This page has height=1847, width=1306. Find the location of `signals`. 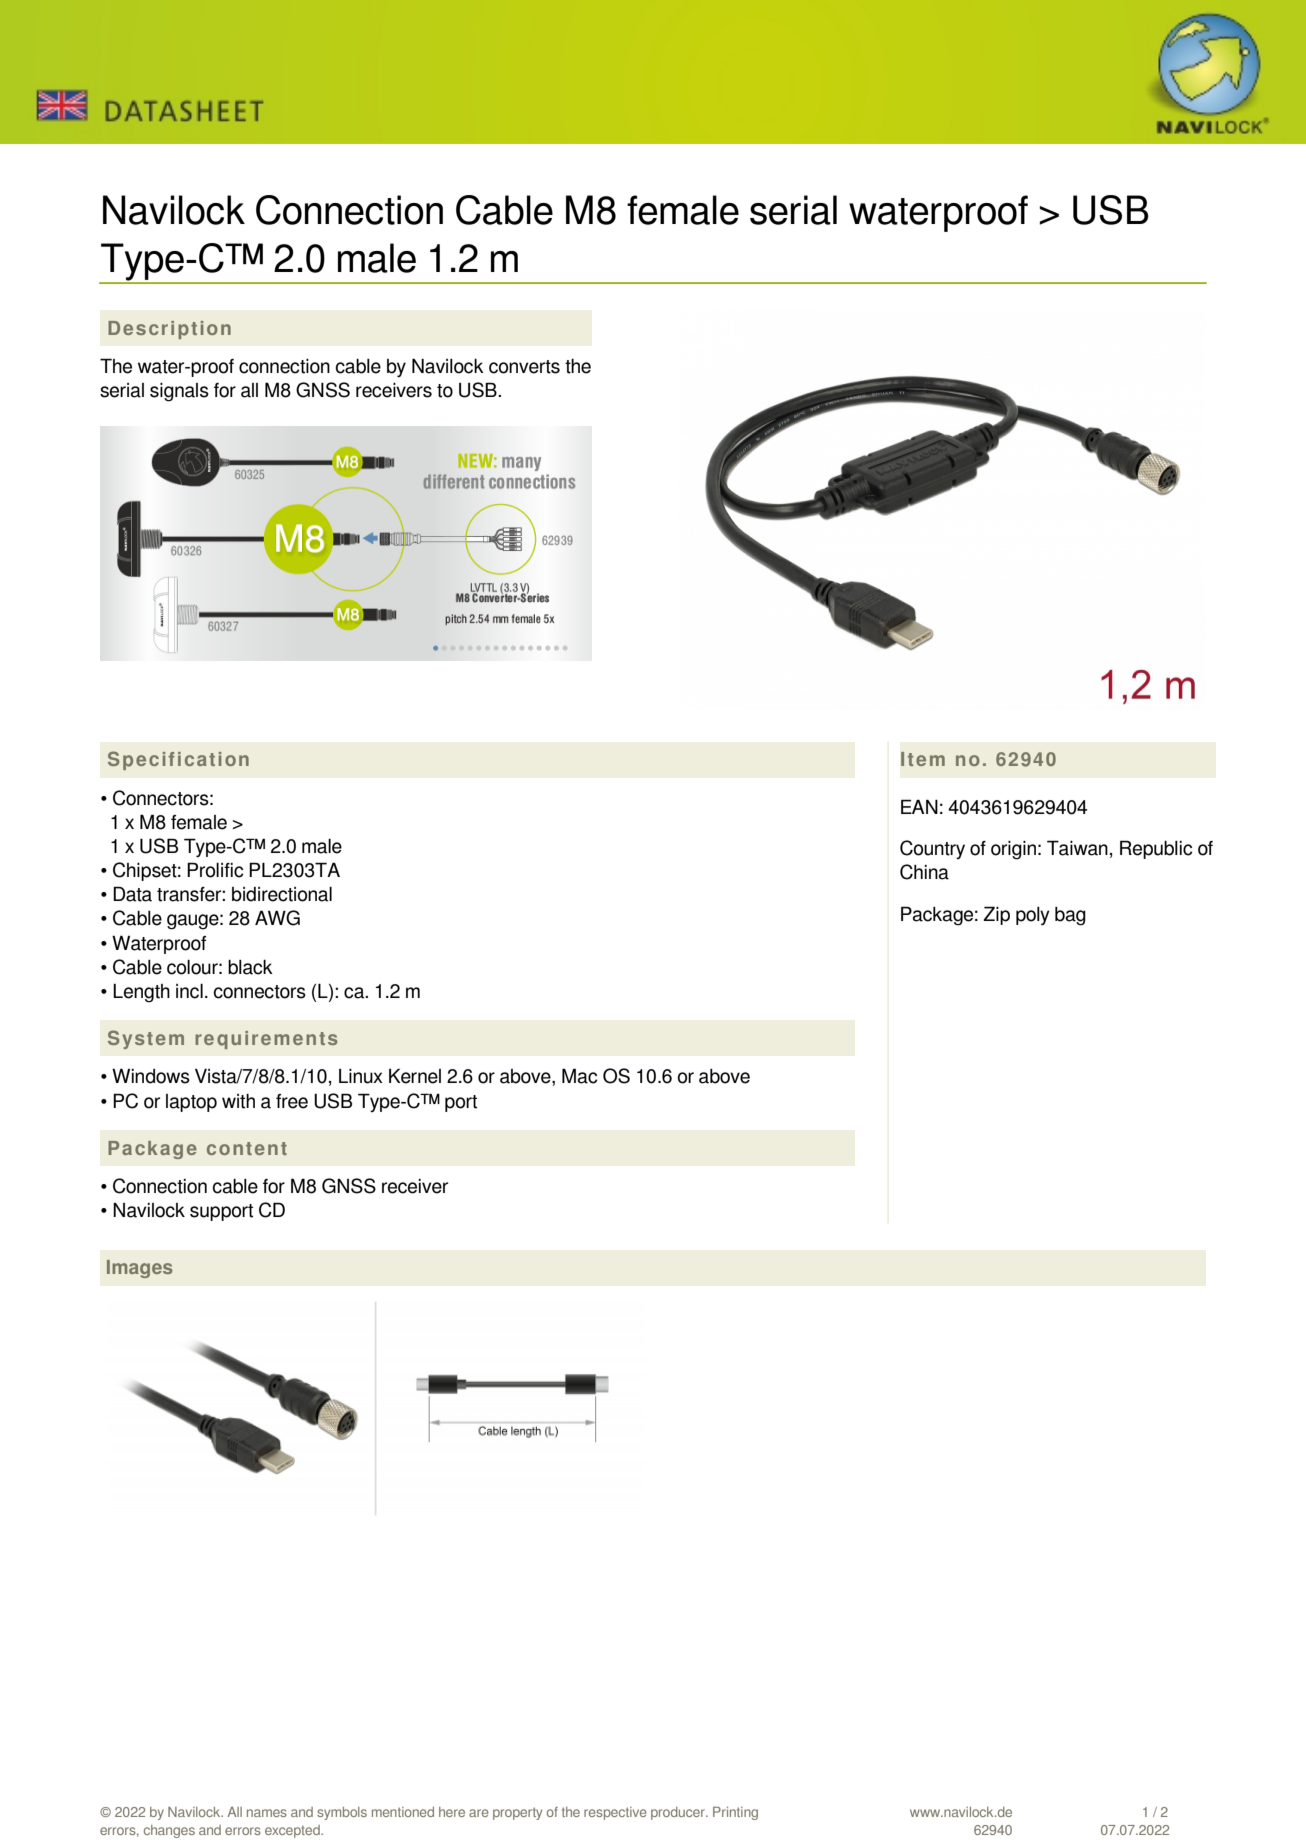

signals is located at coordinates (179, 392).
